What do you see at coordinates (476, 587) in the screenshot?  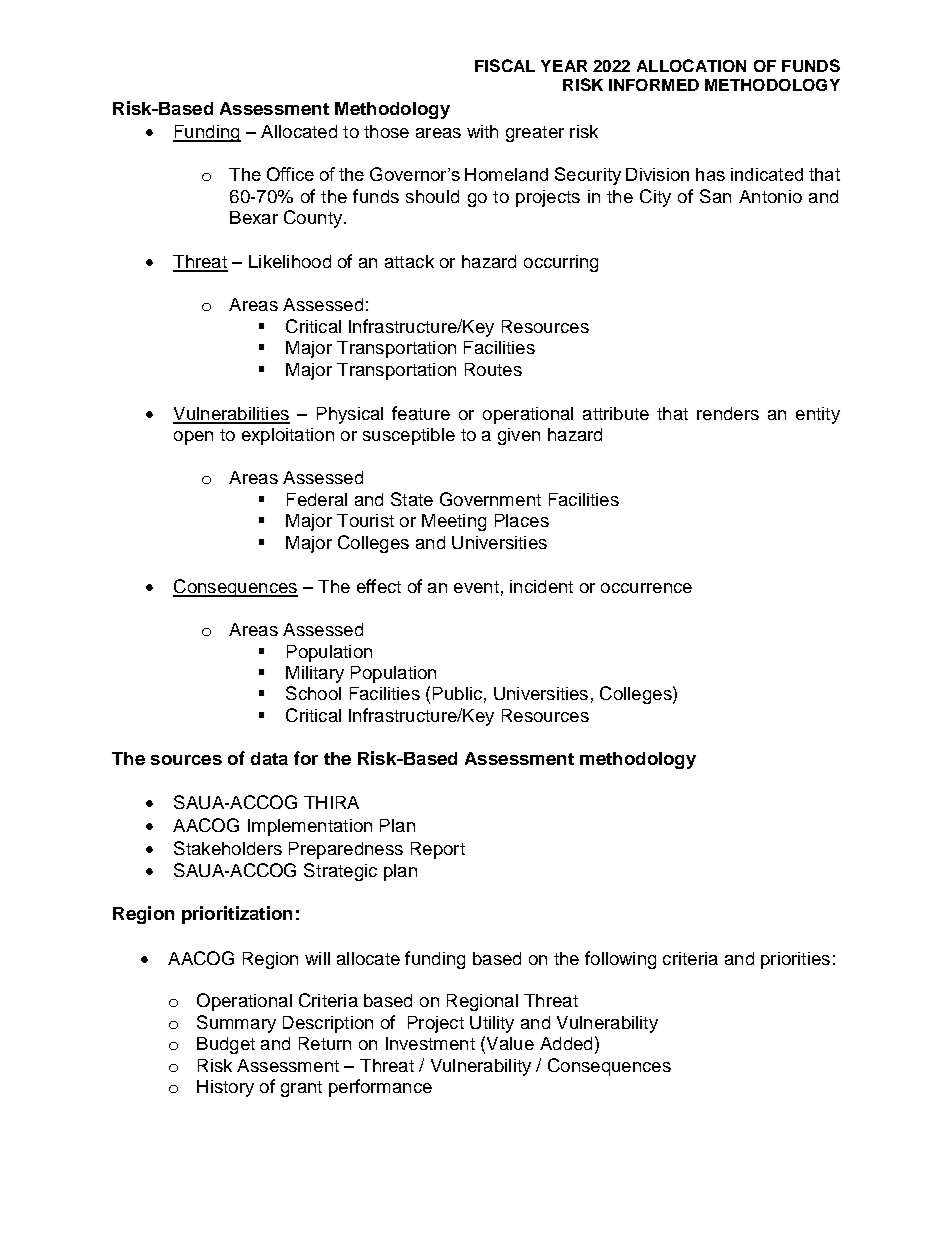 I see `event` at bounding box center [476, 587].
